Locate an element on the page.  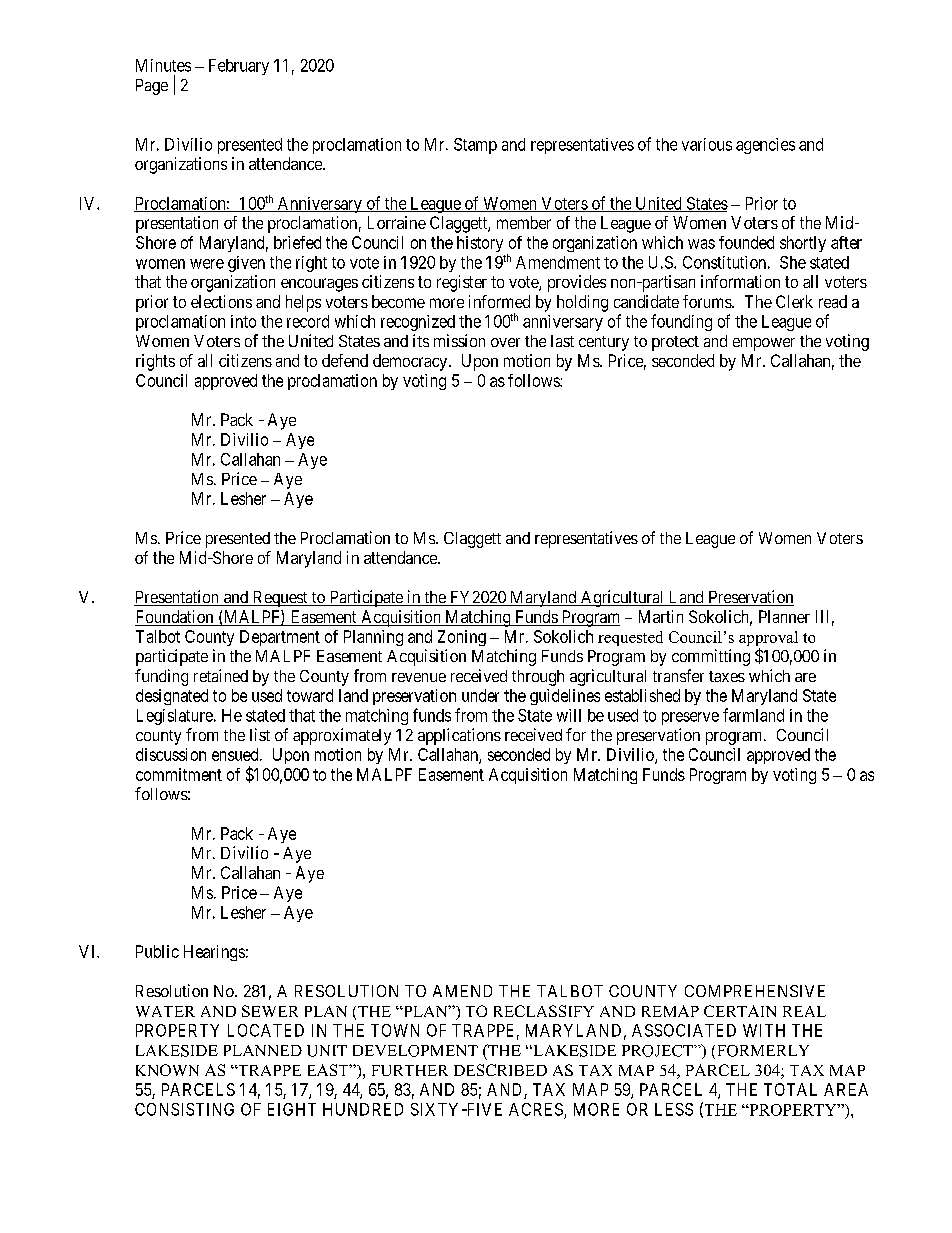
over is located at coordinates (505, 342).
